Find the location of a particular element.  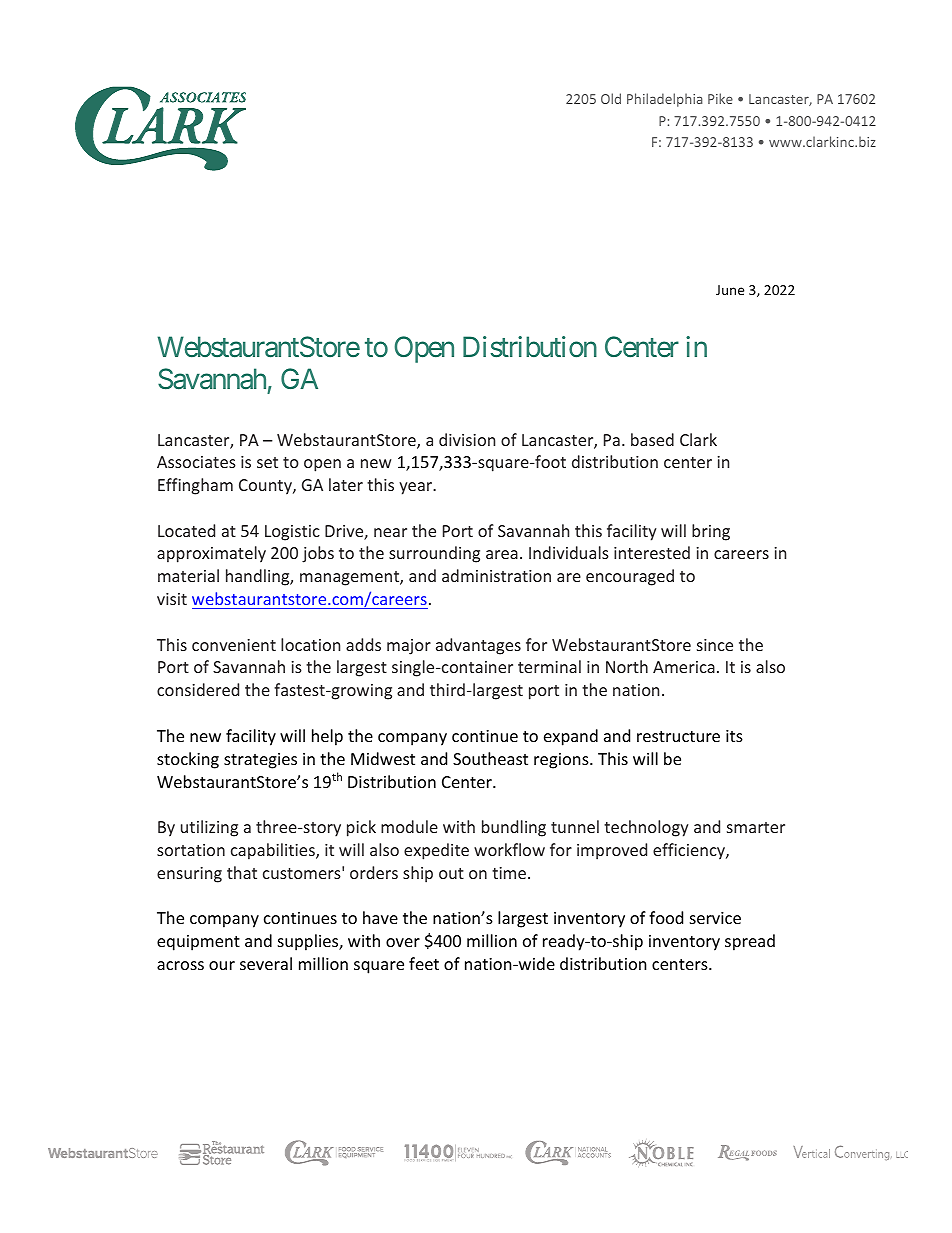

June is located at coordinates (730, 290).
